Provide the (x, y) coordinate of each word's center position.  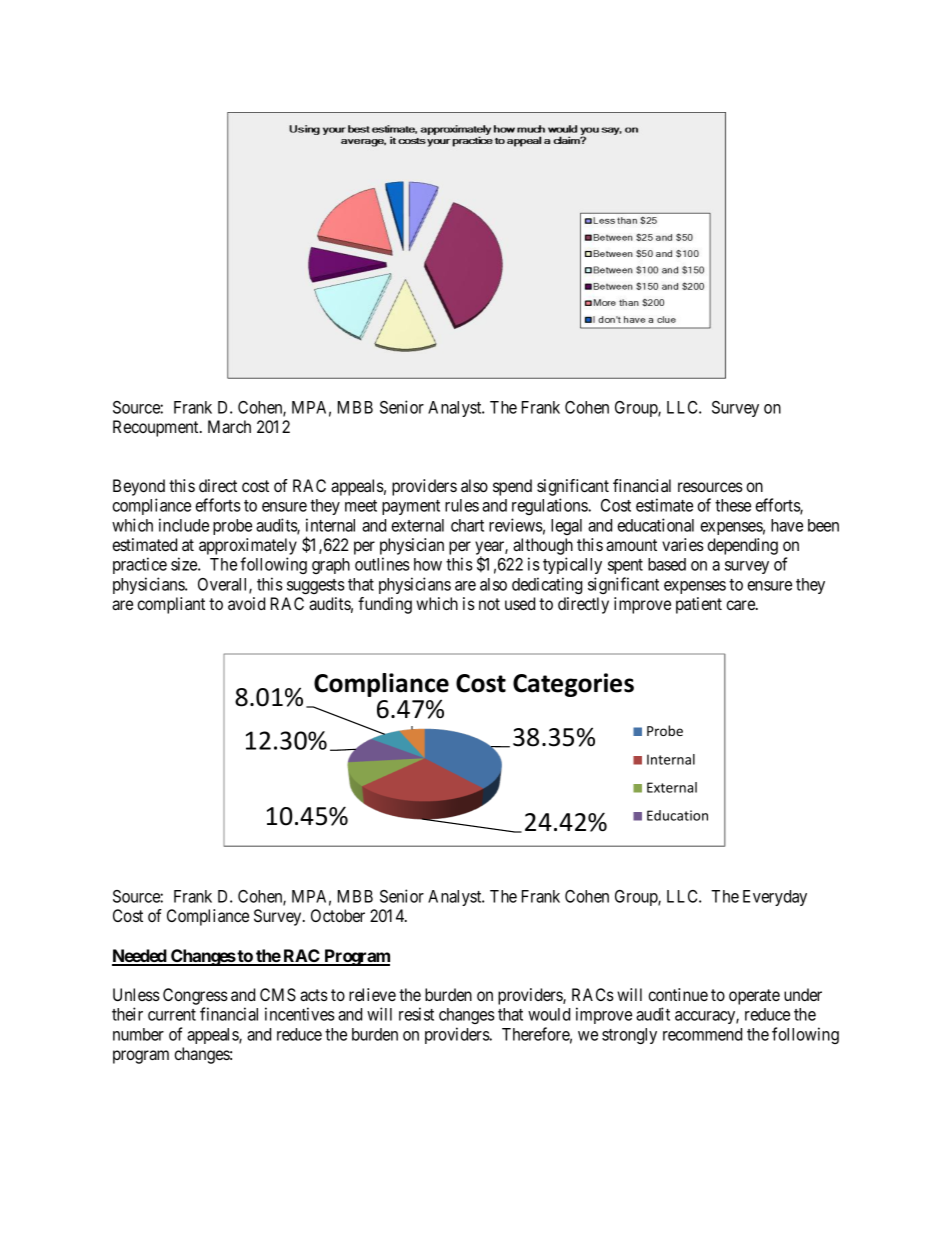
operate (754, 997)
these (733, 505)
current (172, 1015)
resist (416, 1014)
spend (512, 487)
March (229, 426)
